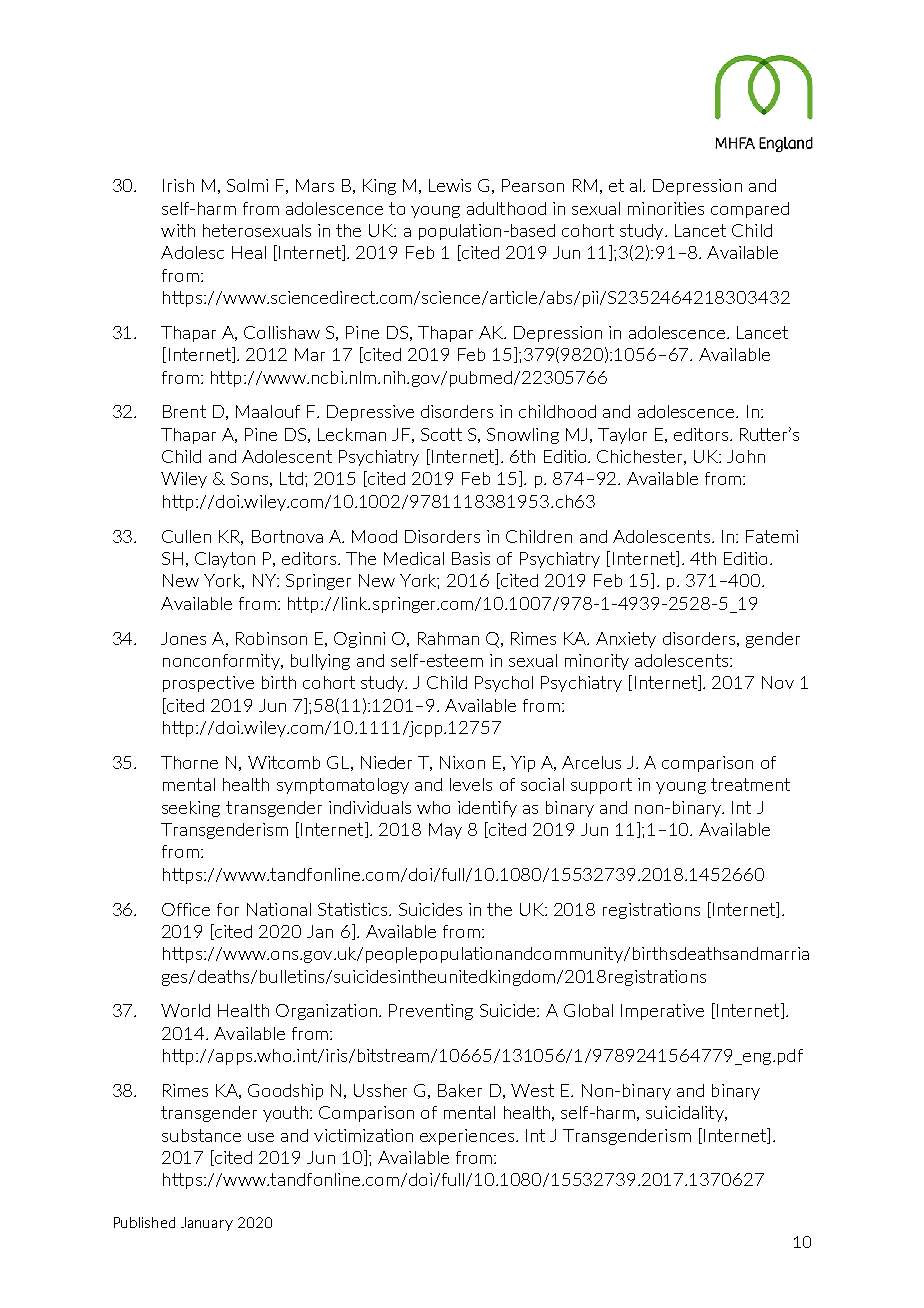  I want to click on Preventing, so click(431, 1012).
